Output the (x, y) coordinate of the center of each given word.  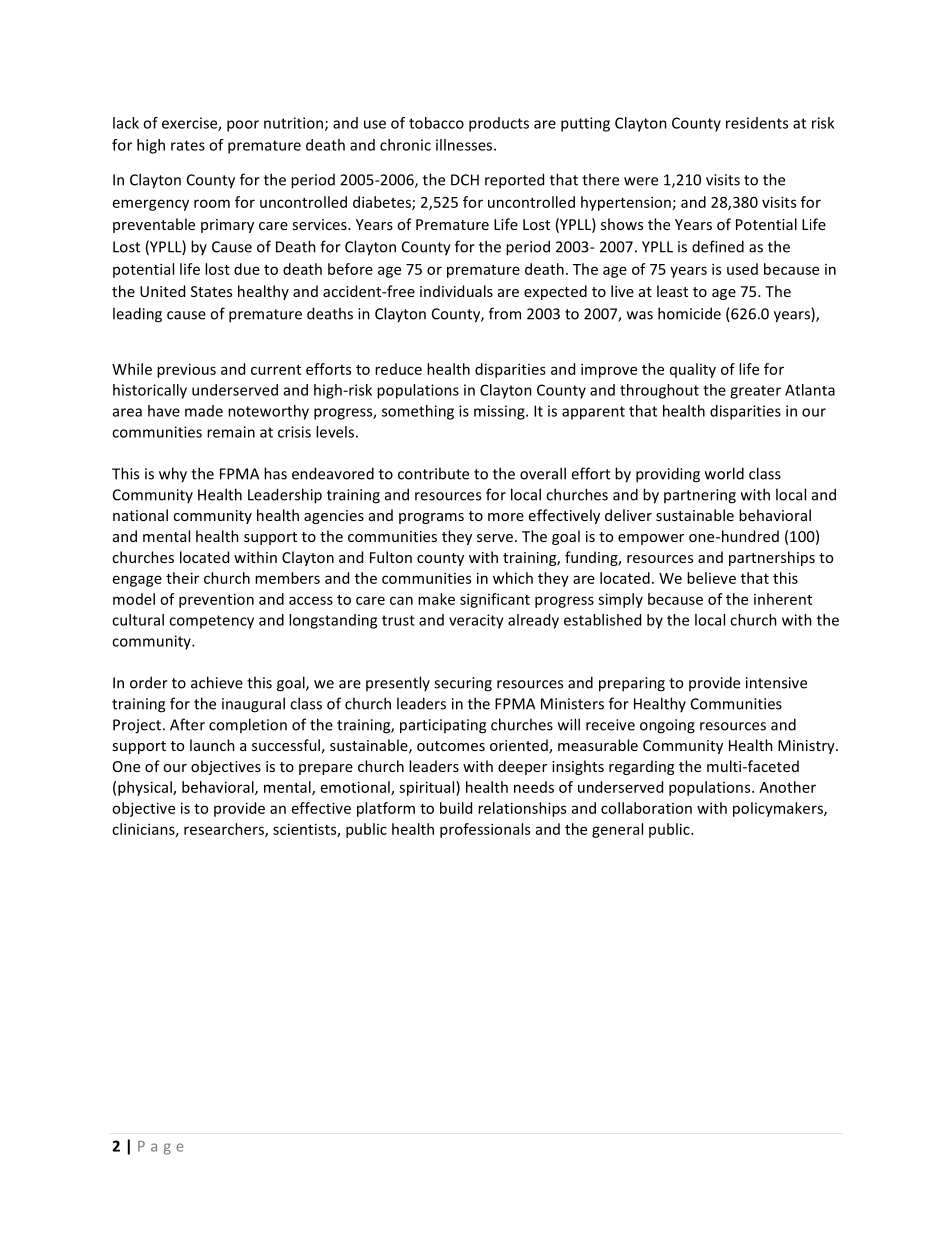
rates (188, 145)
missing (500, 412)
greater (755, 392)
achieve (217, 682)
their (182, 578)
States (211, 291)
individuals (456, 291)
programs (431, 518)
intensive (776, 683)
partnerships (772, 558)
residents (757, 123)
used (742, 269)
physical (146, 788)
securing (463, 684)
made (204, 411)
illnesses (465, 145)
